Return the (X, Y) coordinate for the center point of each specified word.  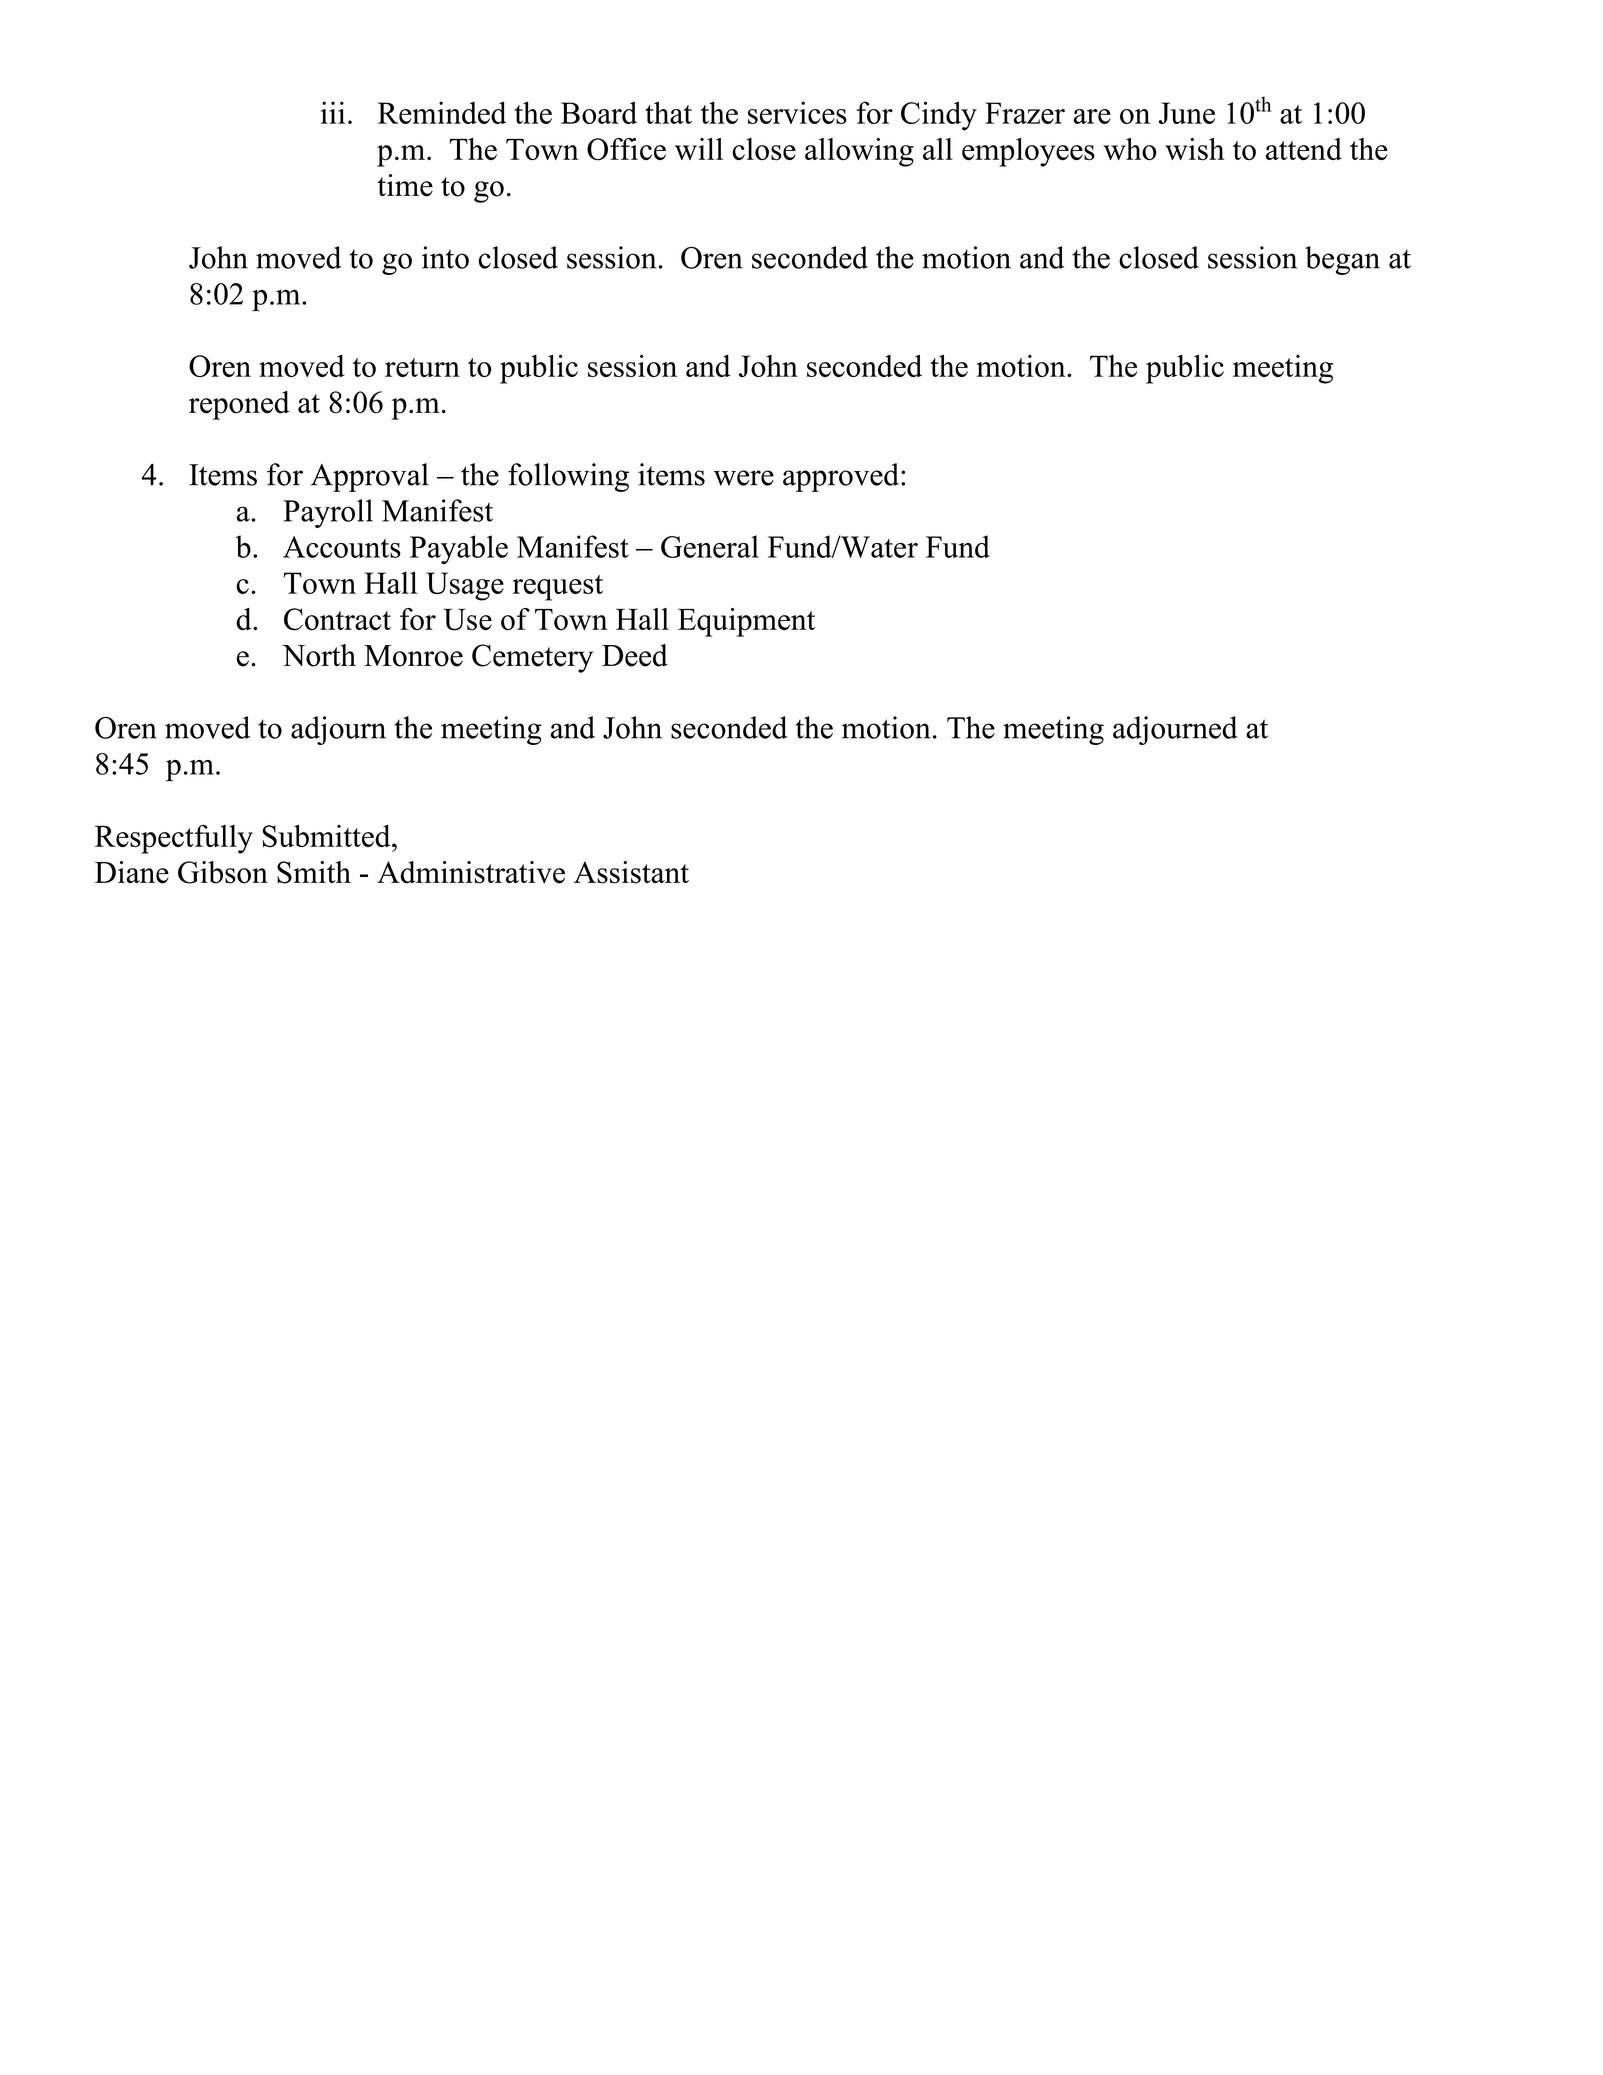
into (445, 257)
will (699, 149)
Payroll (328, 513)
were (744, 478)
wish (1194, 149)
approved (841, 477)
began (1342, 260)
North (319, 655)
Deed (635, 655)
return (422, 367)
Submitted (328, 836)
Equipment (746, 622)
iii (333, 112)
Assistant (631, 872)
